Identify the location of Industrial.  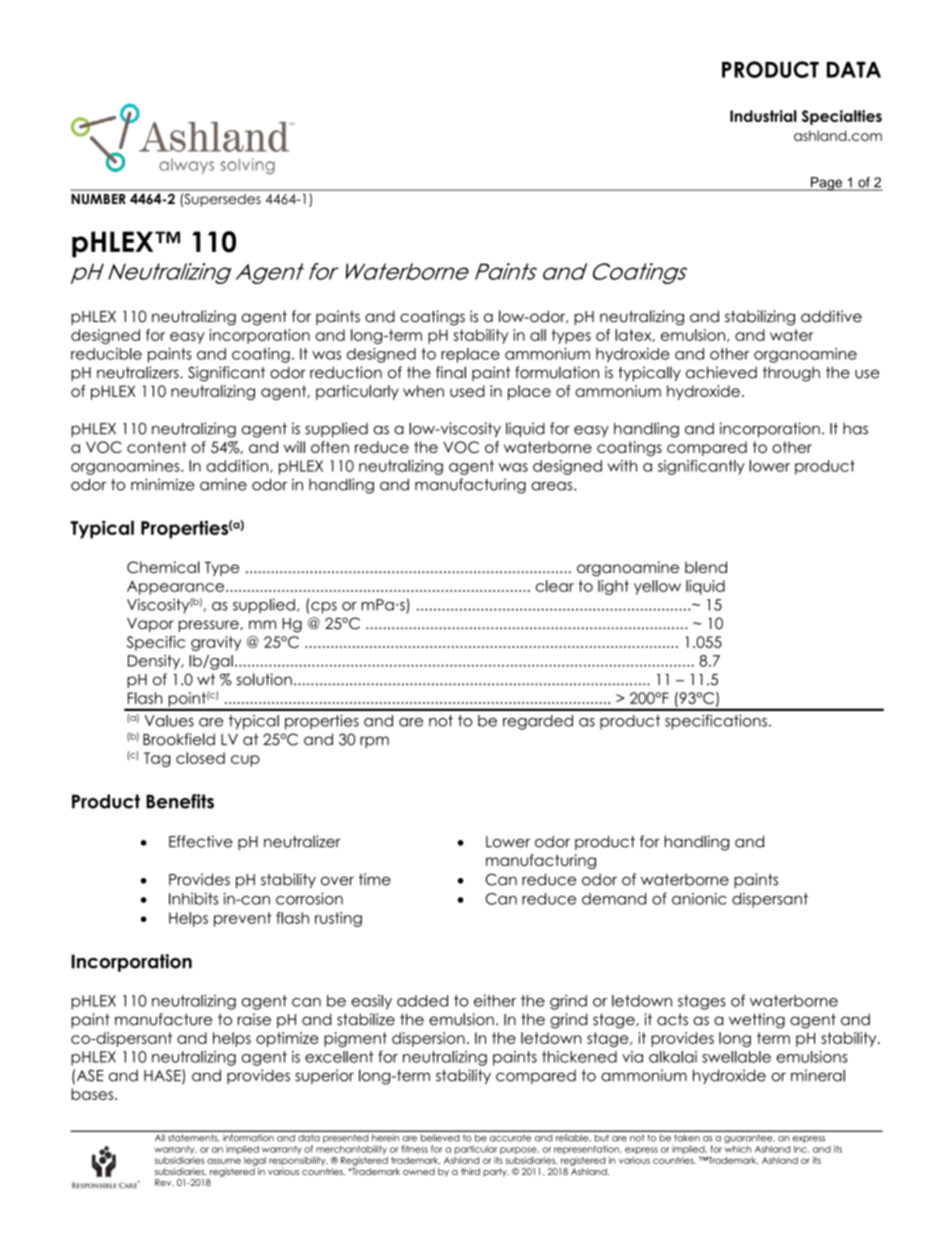
(763, 116).
